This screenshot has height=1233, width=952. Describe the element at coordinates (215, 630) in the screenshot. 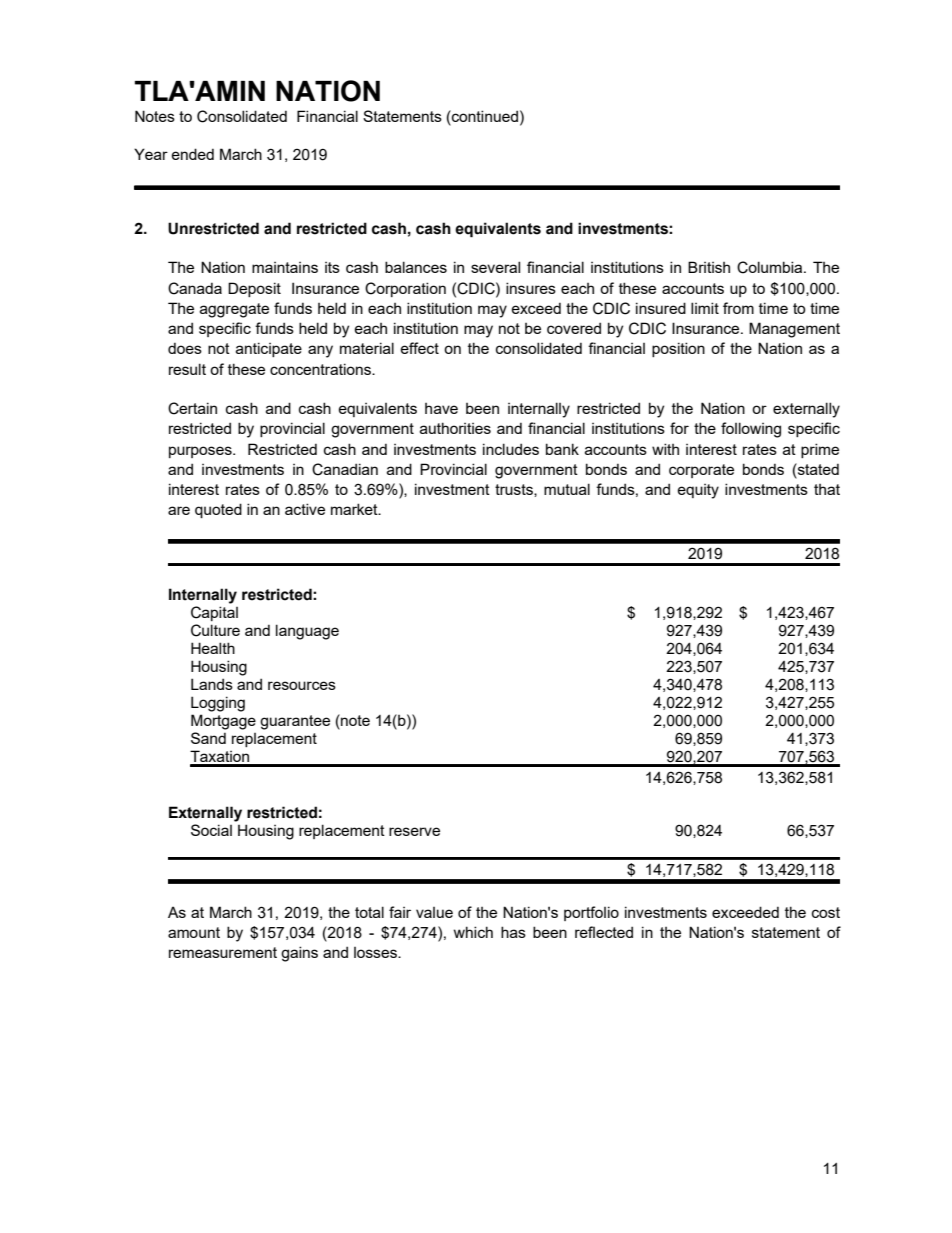

I see `Culture` at that location.
